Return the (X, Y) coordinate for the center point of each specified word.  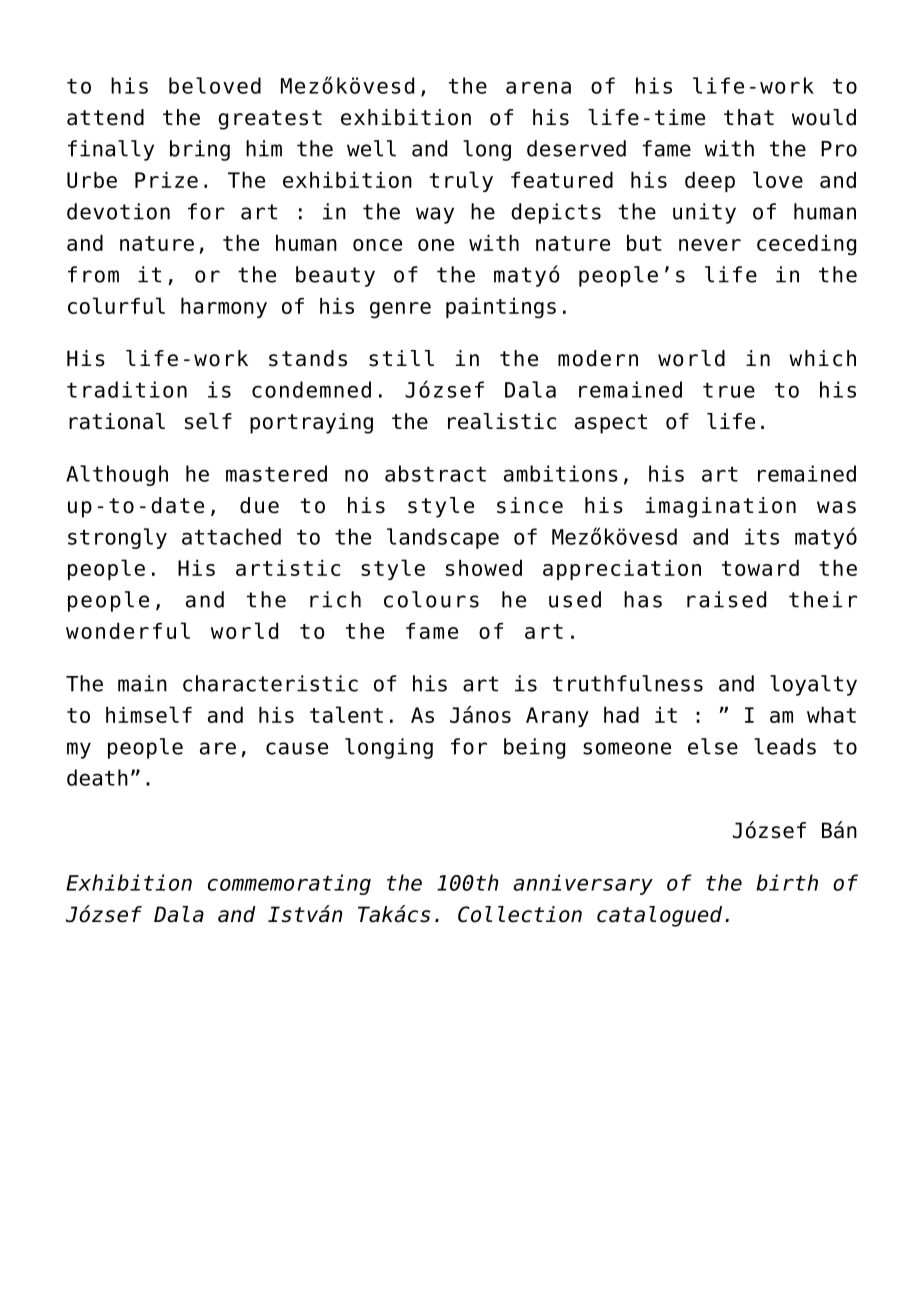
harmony (224, 308)
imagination (721, 507)
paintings (501, 308)
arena (538, 87)
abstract (435, 473)
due (259, 505)
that (749, 117)
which (822, 358)
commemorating (289, 884)
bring (200, 150)
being (534, 748)
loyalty (813, 685)
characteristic (270, 683)
